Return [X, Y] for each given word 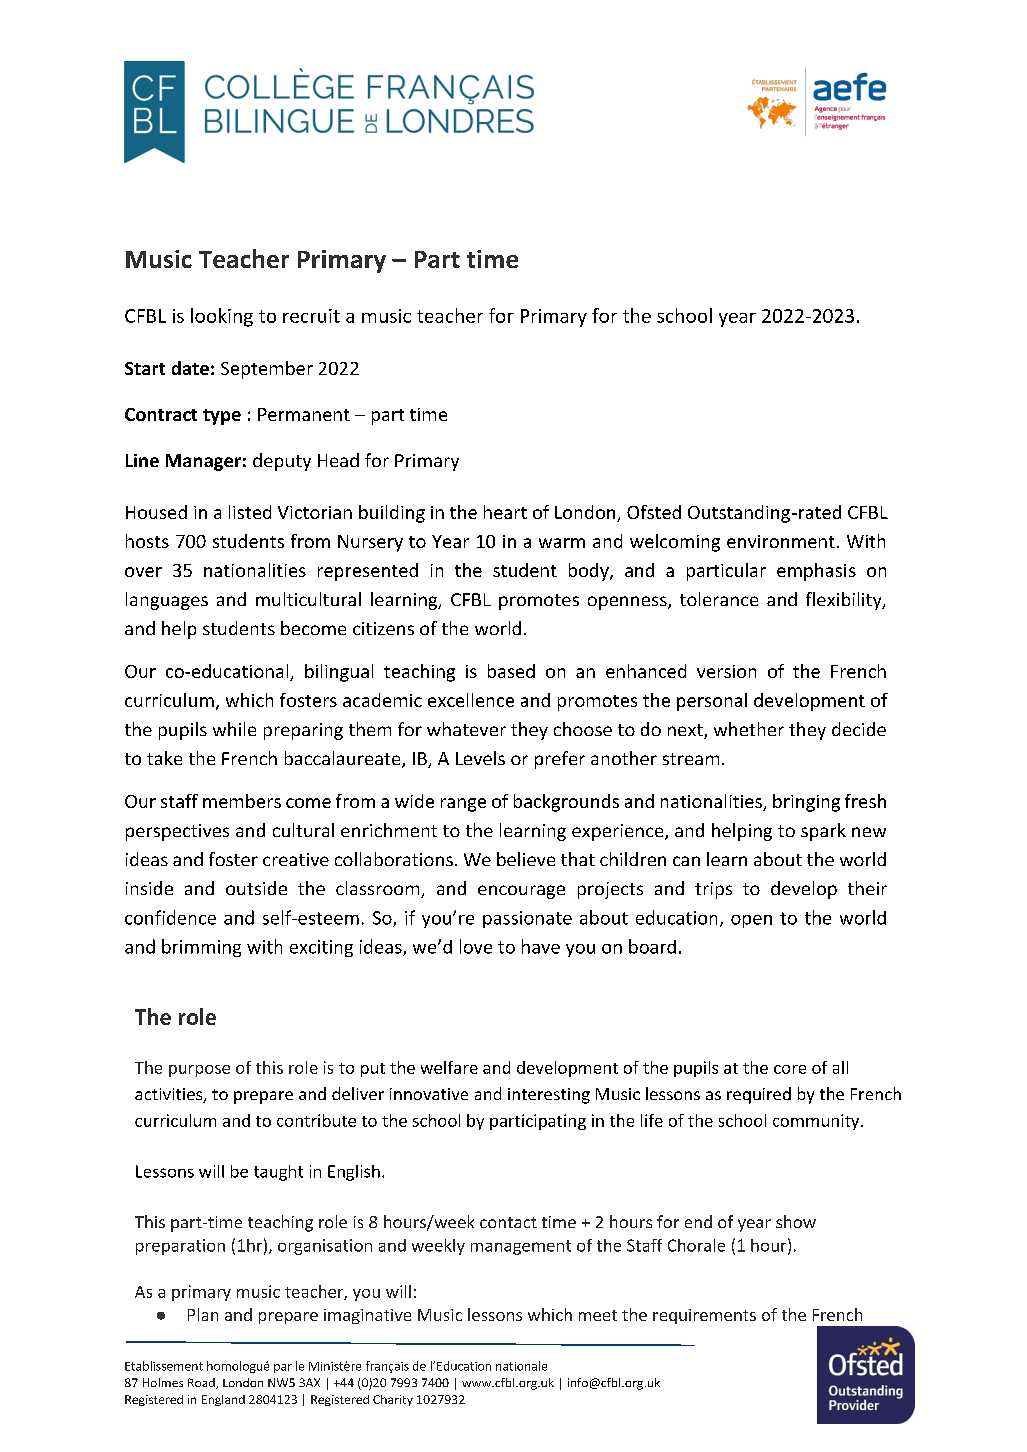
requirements [704, 1316]
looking [222, 317]
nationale [521, 1366]
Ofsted [654, 512]
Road [202, 1383]
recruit [311, 316]
